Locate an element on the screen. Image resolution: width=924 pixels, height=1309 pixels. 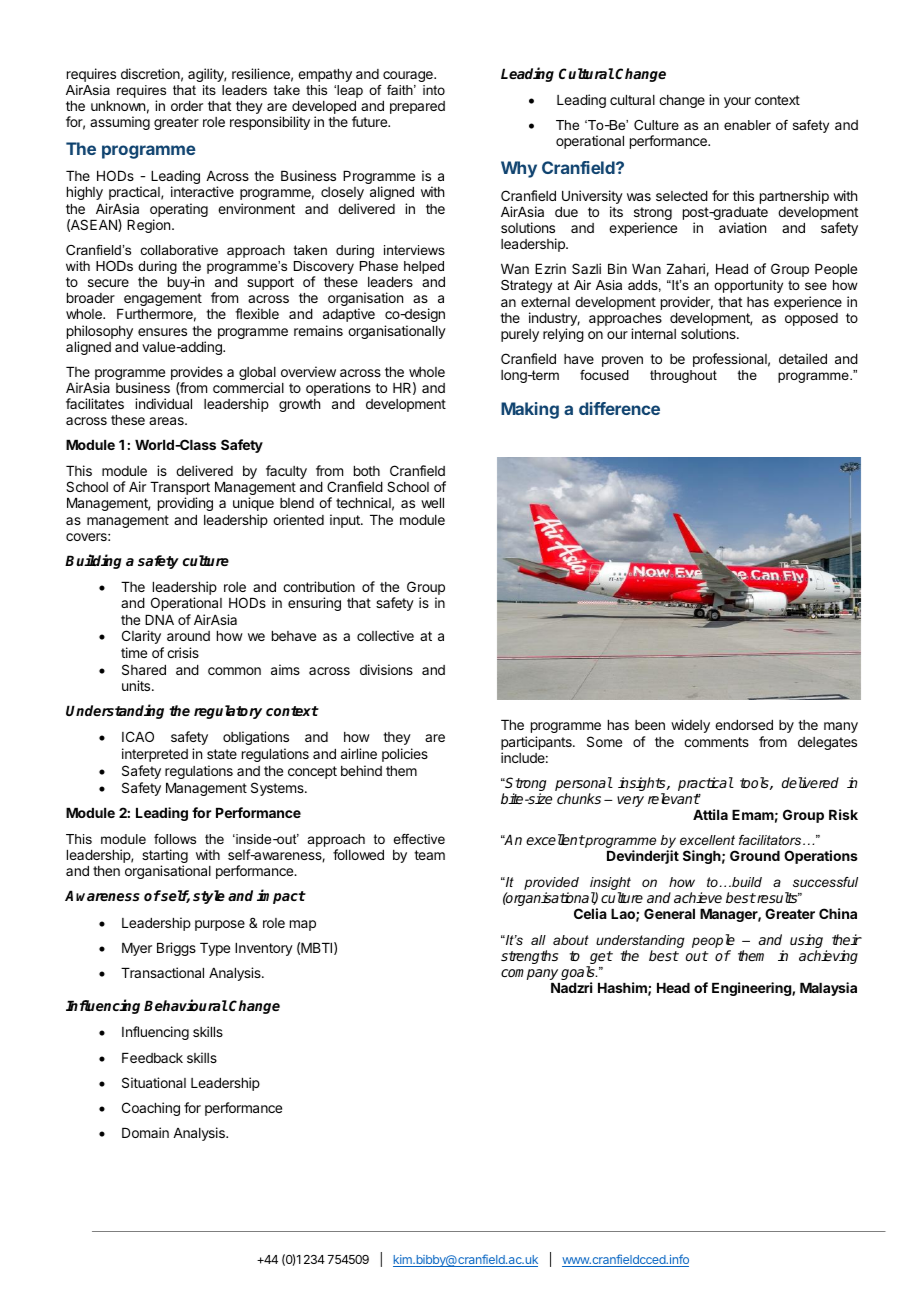
endorsed is located at coordinates (744, 725).
